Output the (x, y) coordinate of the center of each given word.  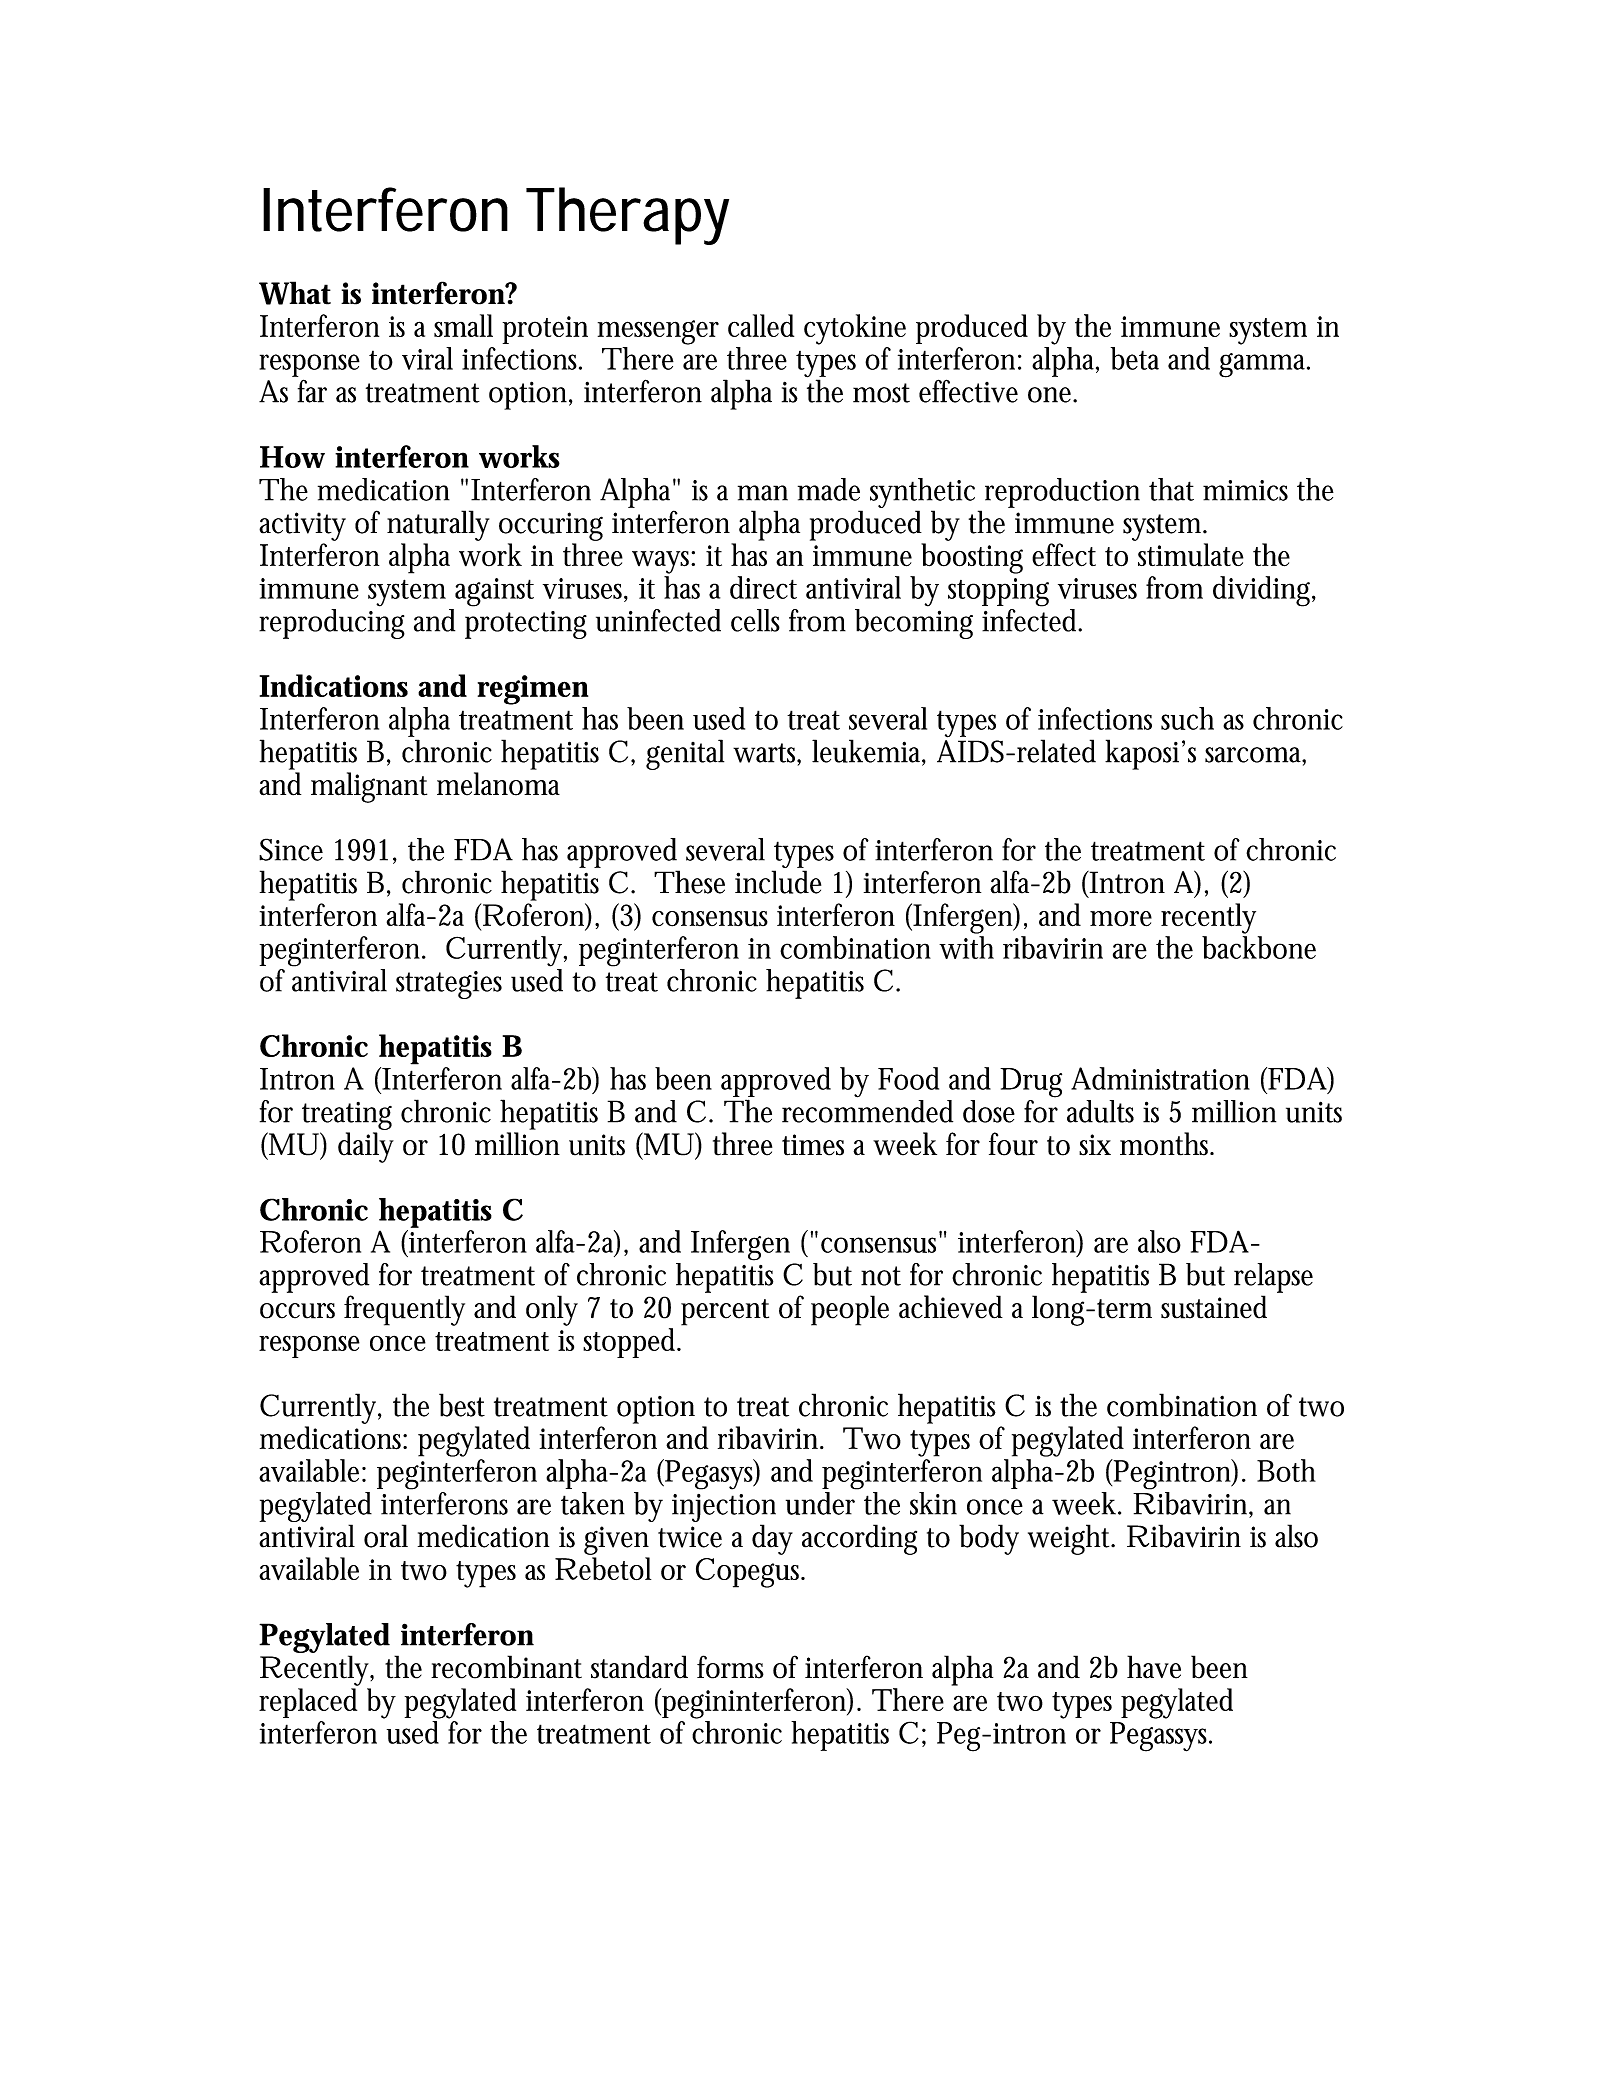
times (813, 1145)
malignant (369, 787)
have (1154, 1667)
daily (366, 1147)
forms (730, 1667)
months (1167, 1144)
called (761, 325)
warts (767, 754)
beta (1135, 358)
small (463, 325)
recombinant (506, 1667)
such (1187, 718)
